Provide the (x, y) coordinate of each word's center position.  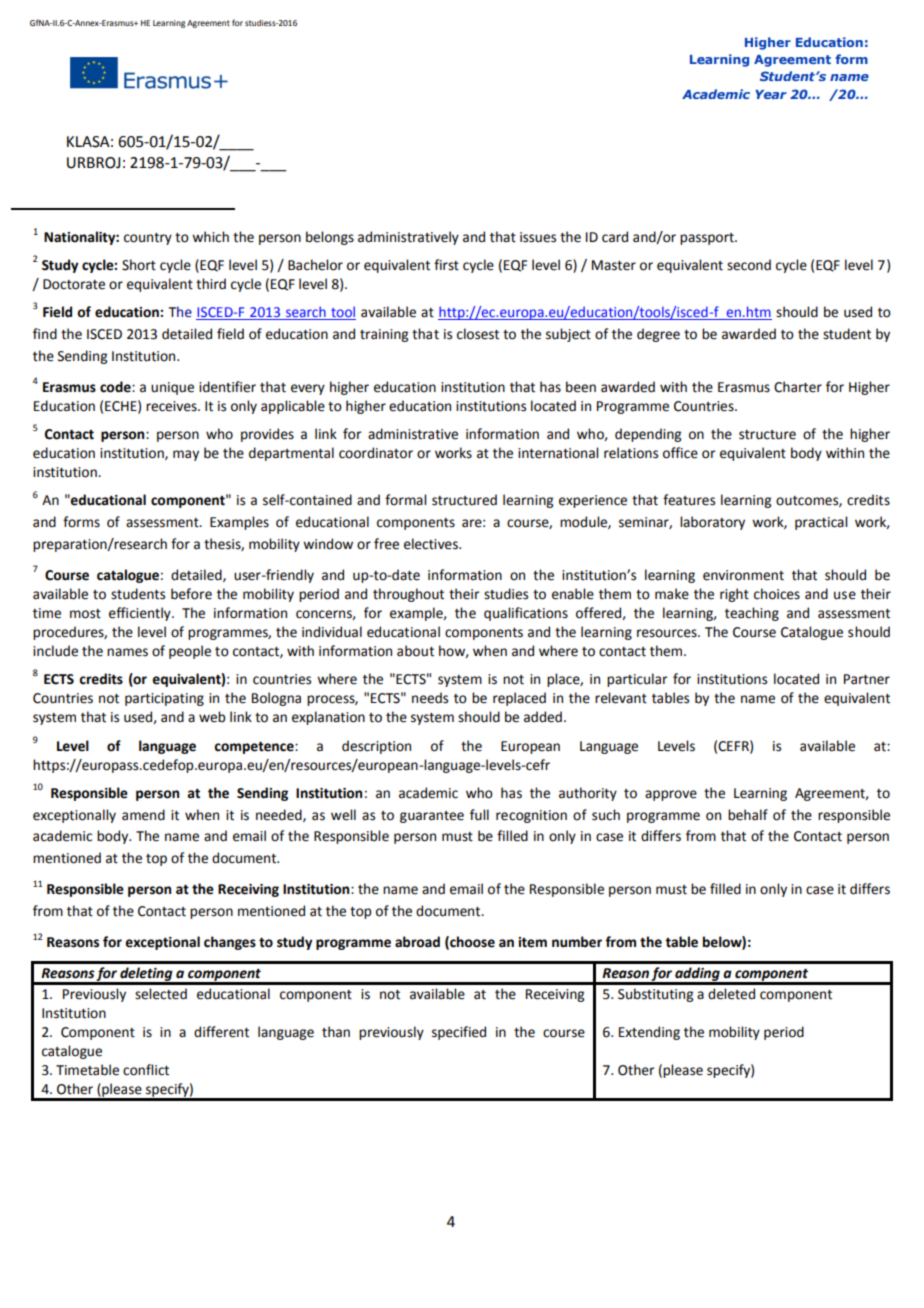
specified (459, 1033)
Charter (798, 387)
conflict (146, 1070)
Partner (867, 679)
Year (771, 94)
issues (538, 237)
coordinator (376, 453)
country (148, 239)
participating (164, 699)
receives (172, 406)
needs (430, 698)
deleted (731, 994)
